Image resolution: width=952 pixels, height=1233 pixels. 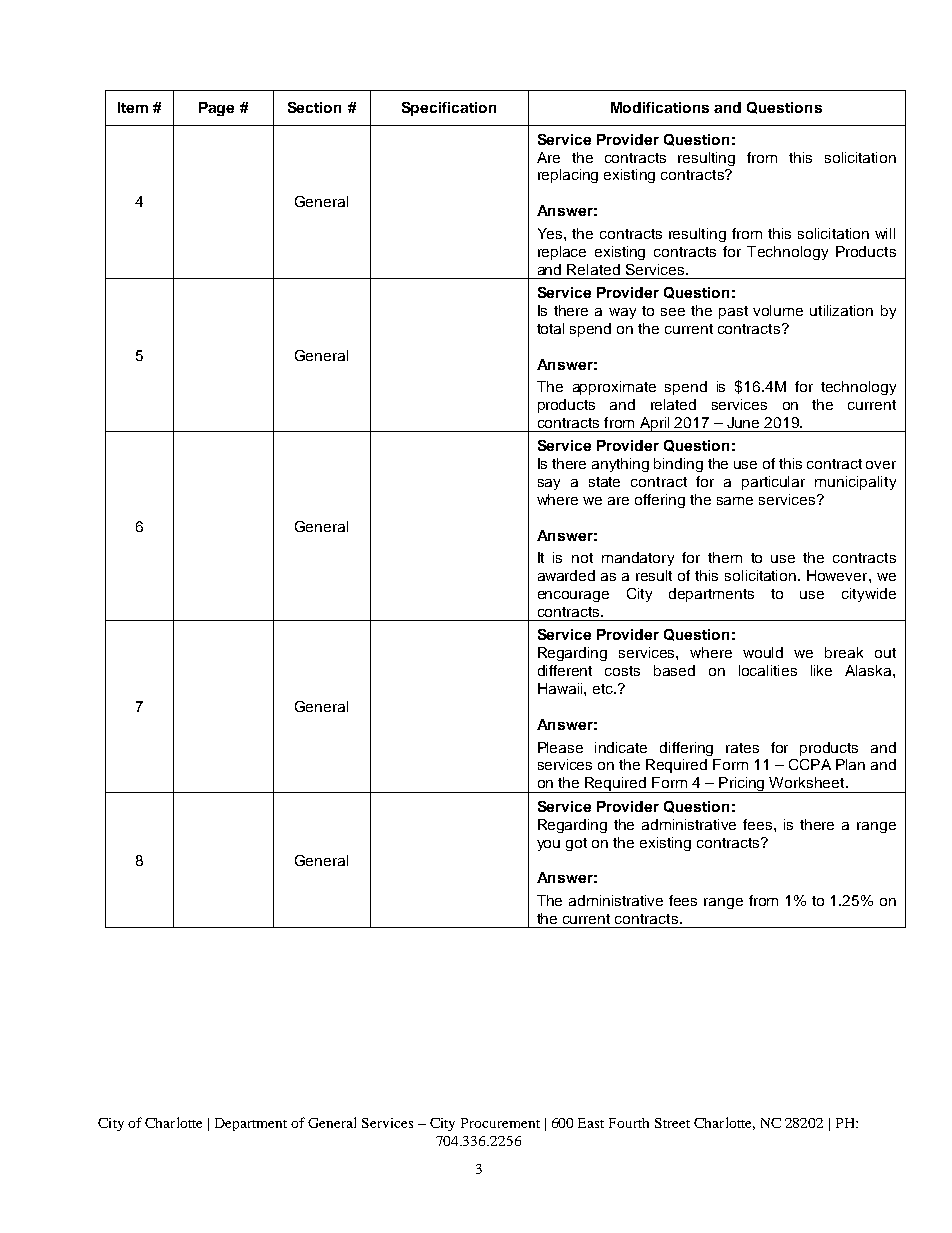 I want to click on Specification, so click(x=449, y=109).
